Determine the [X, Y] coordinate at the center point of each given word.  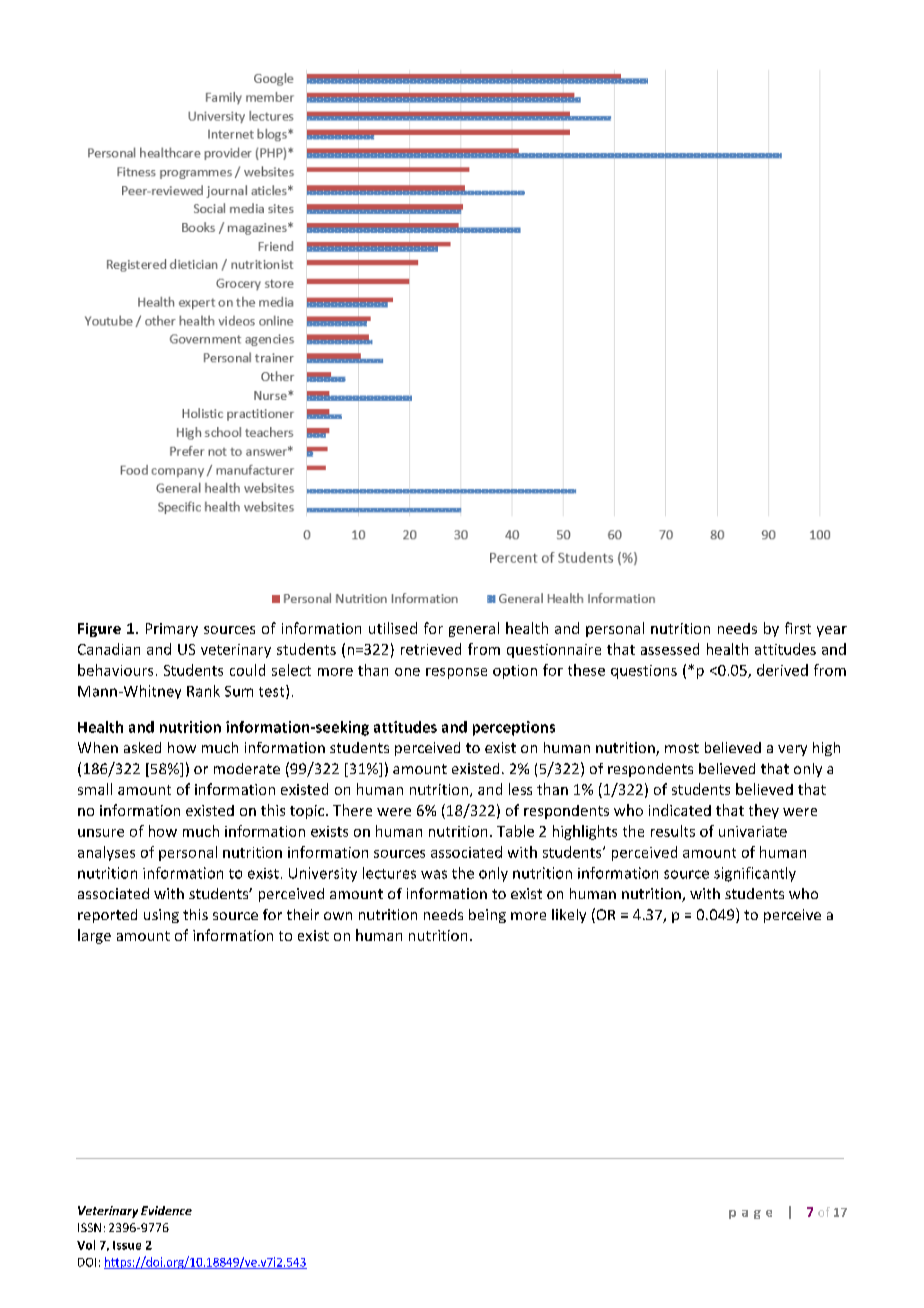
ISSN [89, 1227]
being [487, 916]
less [520, 789]
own [338, 916]
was [434, 874]
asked [142, 747]
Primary [172, 630]
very [792, 750]
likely [569, 916]
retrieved [431, 649]
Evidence [166, 1210]
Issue [127, 1245]
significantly [755, 874]
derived [782, 670]
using [161, 916]
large [94, 936]
